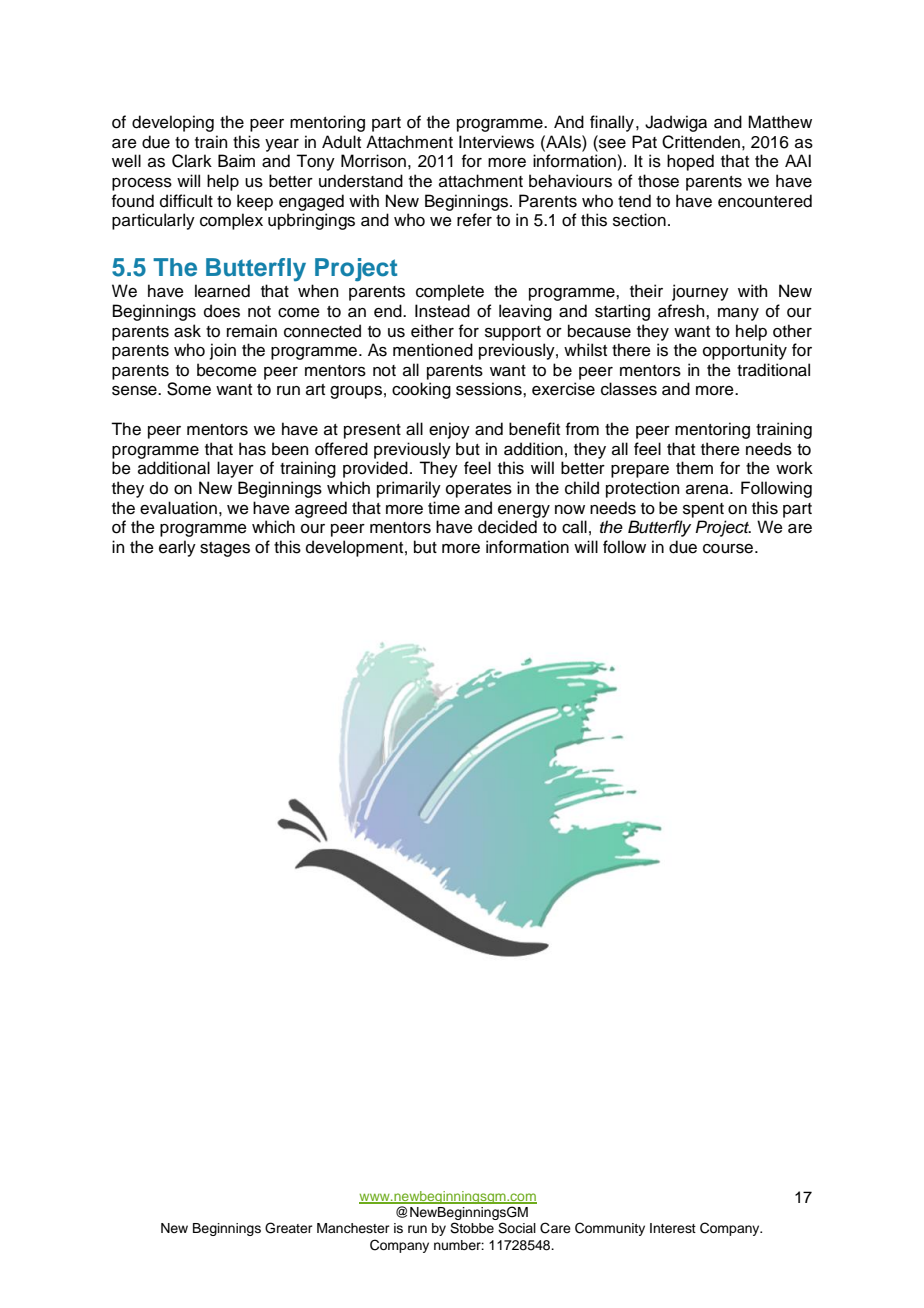 Image resolution: width=924 pixels, height=1308 pixels. Describe the element at coordinates (289, 1228) in the screenshot. I see `Greater` at that location.
